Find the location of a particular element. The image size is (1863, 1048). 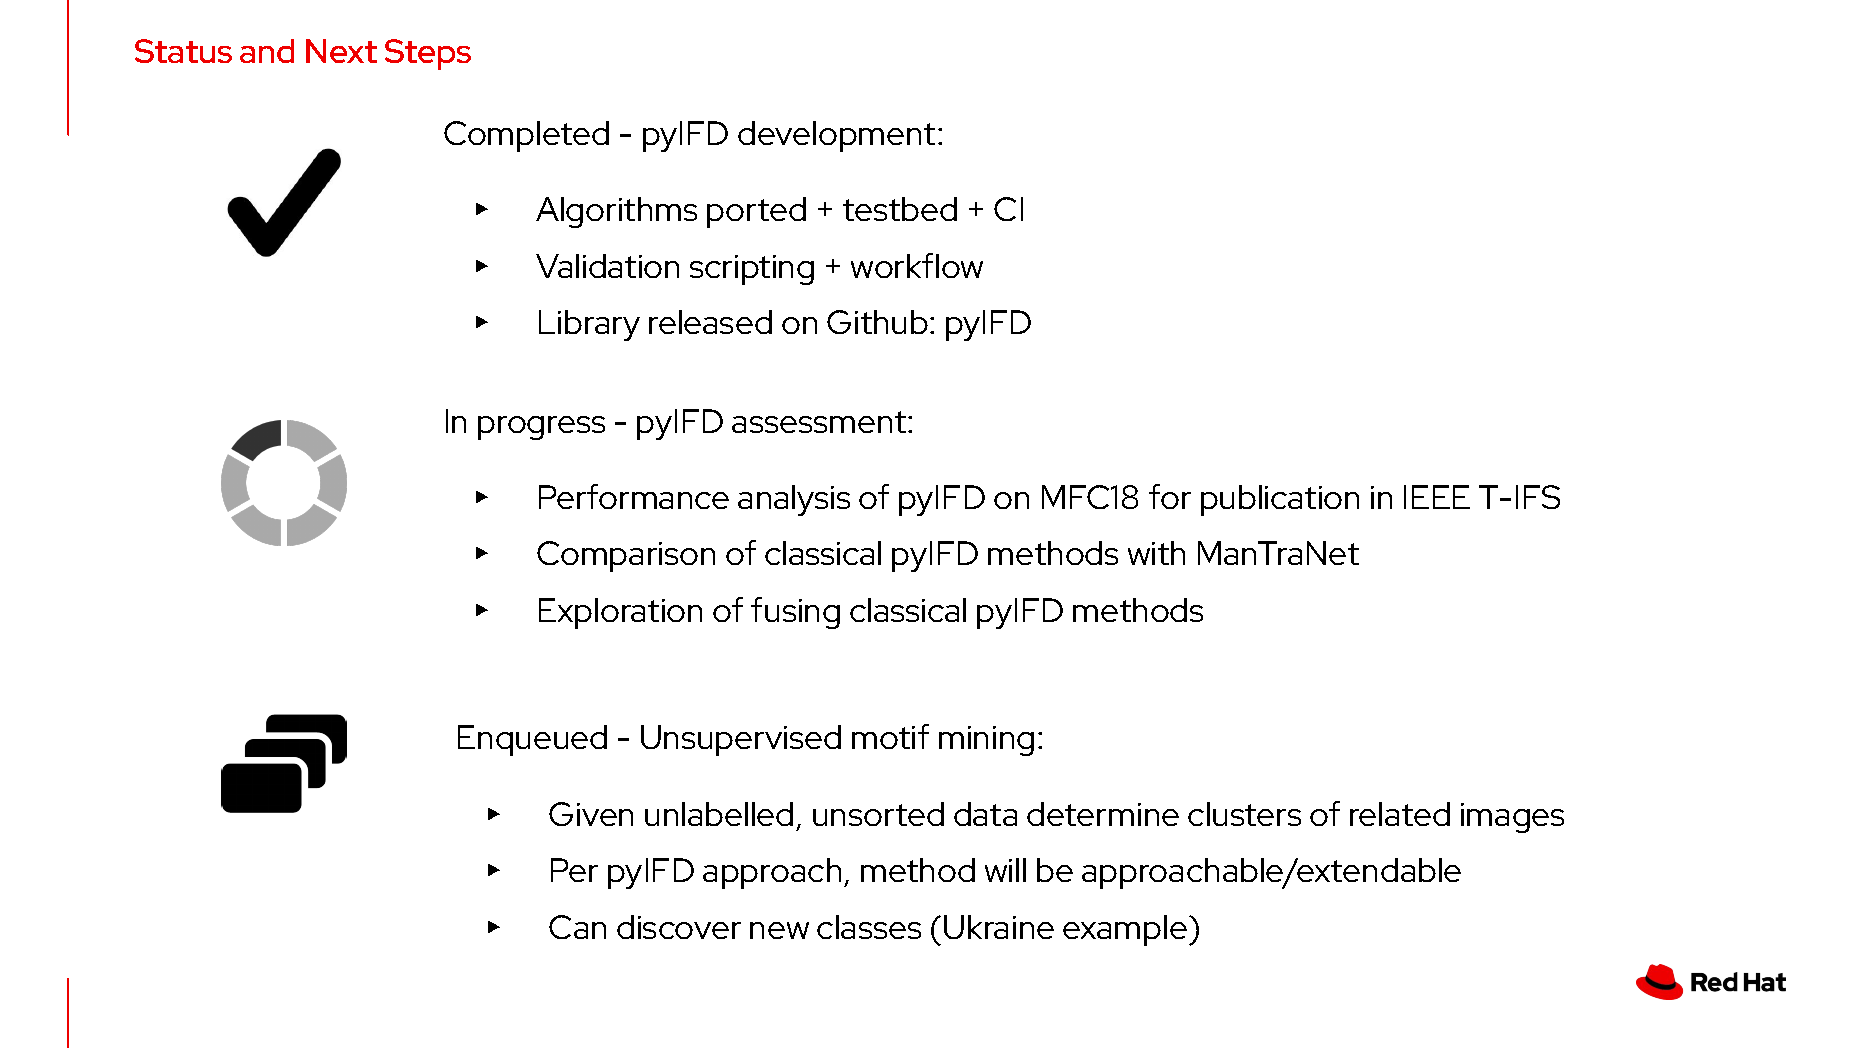

IEEE is located at coordinates (1437, 497).
